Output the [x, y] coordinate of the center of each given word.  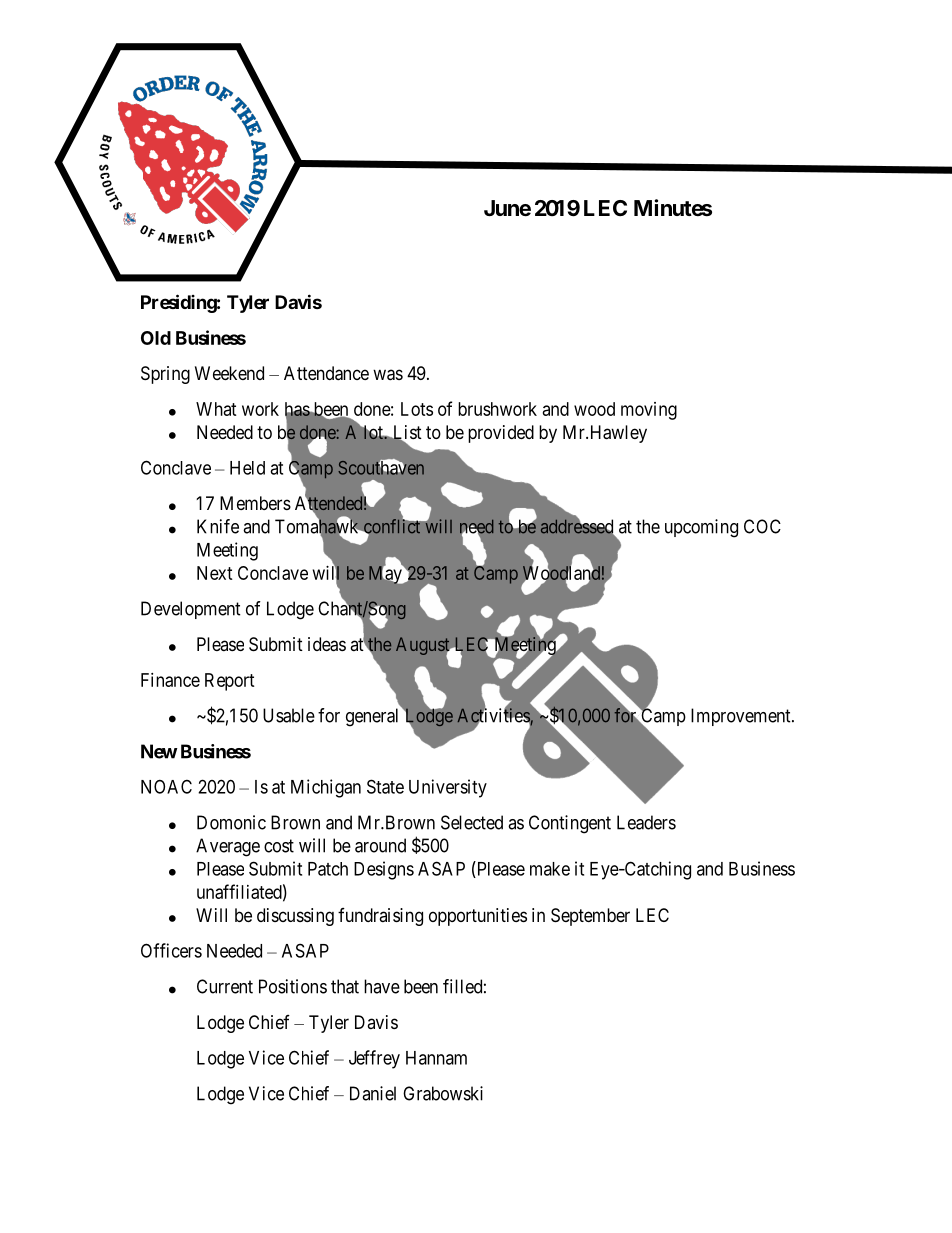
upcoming [701, 528]
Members [255, 503]
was [388, 375]
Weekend [229, 373]
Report [230, 682]
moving [649, 411]
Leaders [646, 822]
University [448, 788]
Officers [171, 950]
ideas [327, 644]
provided [501, 434]
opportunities [478, 917]
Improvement [742, 717]
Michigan [326, 788]
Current [225, 986]
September [590, 917]
